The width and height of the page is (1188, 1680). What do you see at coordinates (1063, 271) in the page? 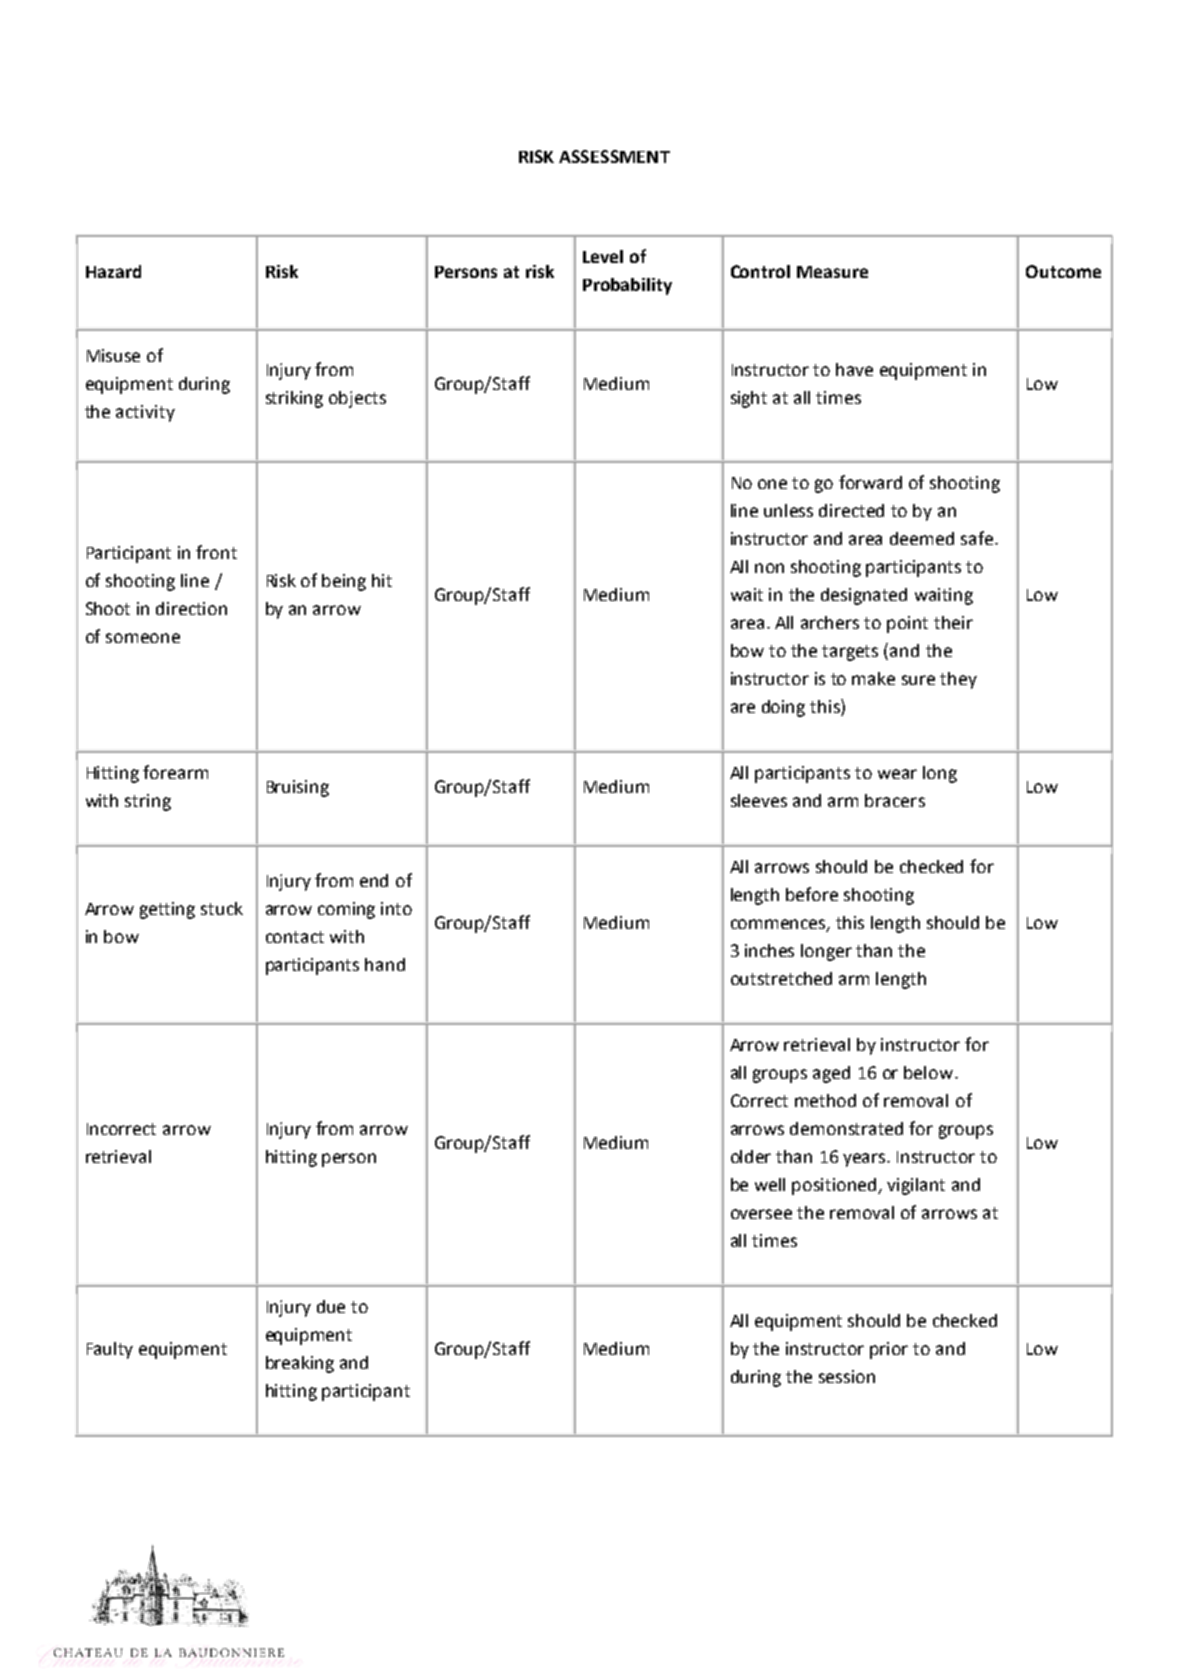
I see `Outcome` at bounding box center [1063, 271].
